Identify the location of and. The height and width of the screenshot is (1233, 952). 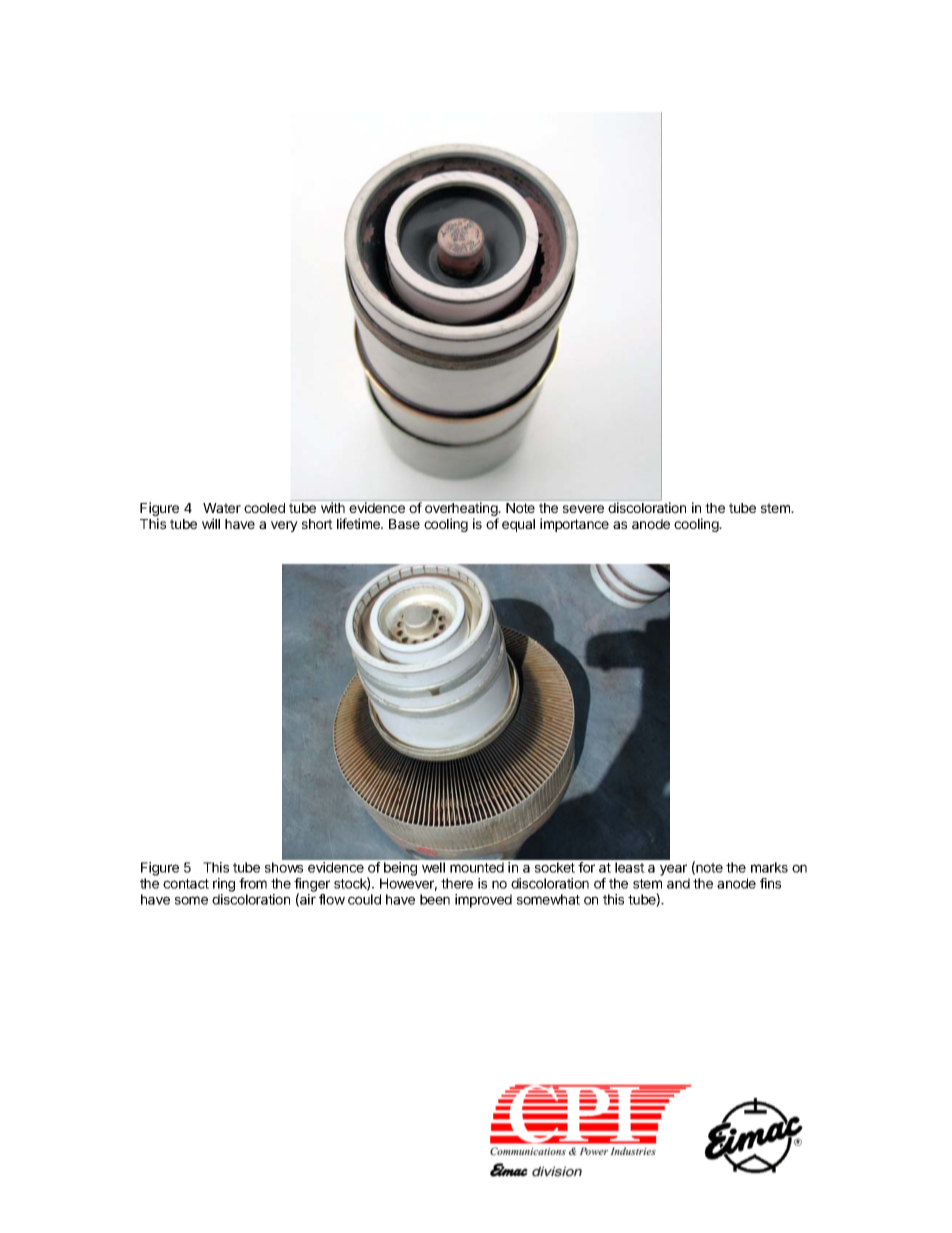
(678, 883).
